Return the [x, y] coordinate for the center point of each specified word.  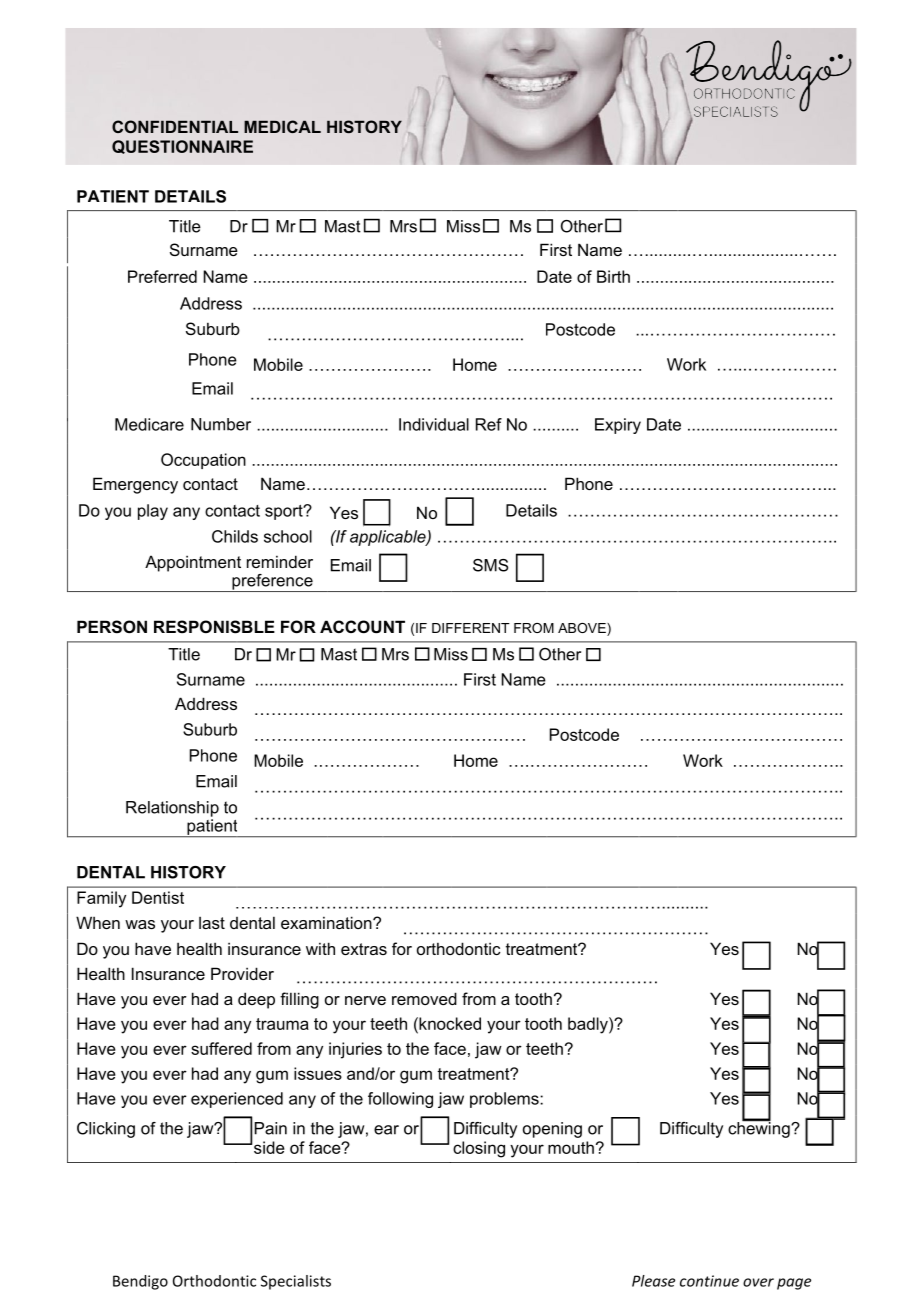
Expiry [618, 426]
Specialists [296, 1282]
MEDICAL [282, 126]
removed [424, 998]
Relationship [172, 809]
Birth [613, 276]
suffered [221, 1048]
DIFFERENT [471, 628]
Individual [434, 424]
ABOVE [583, 629]
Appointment [193, 563]
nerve [365, 1000]
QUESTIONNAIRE [182, 147]
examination [327, 922]
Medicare [149, 424]
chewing [760, 1128]
